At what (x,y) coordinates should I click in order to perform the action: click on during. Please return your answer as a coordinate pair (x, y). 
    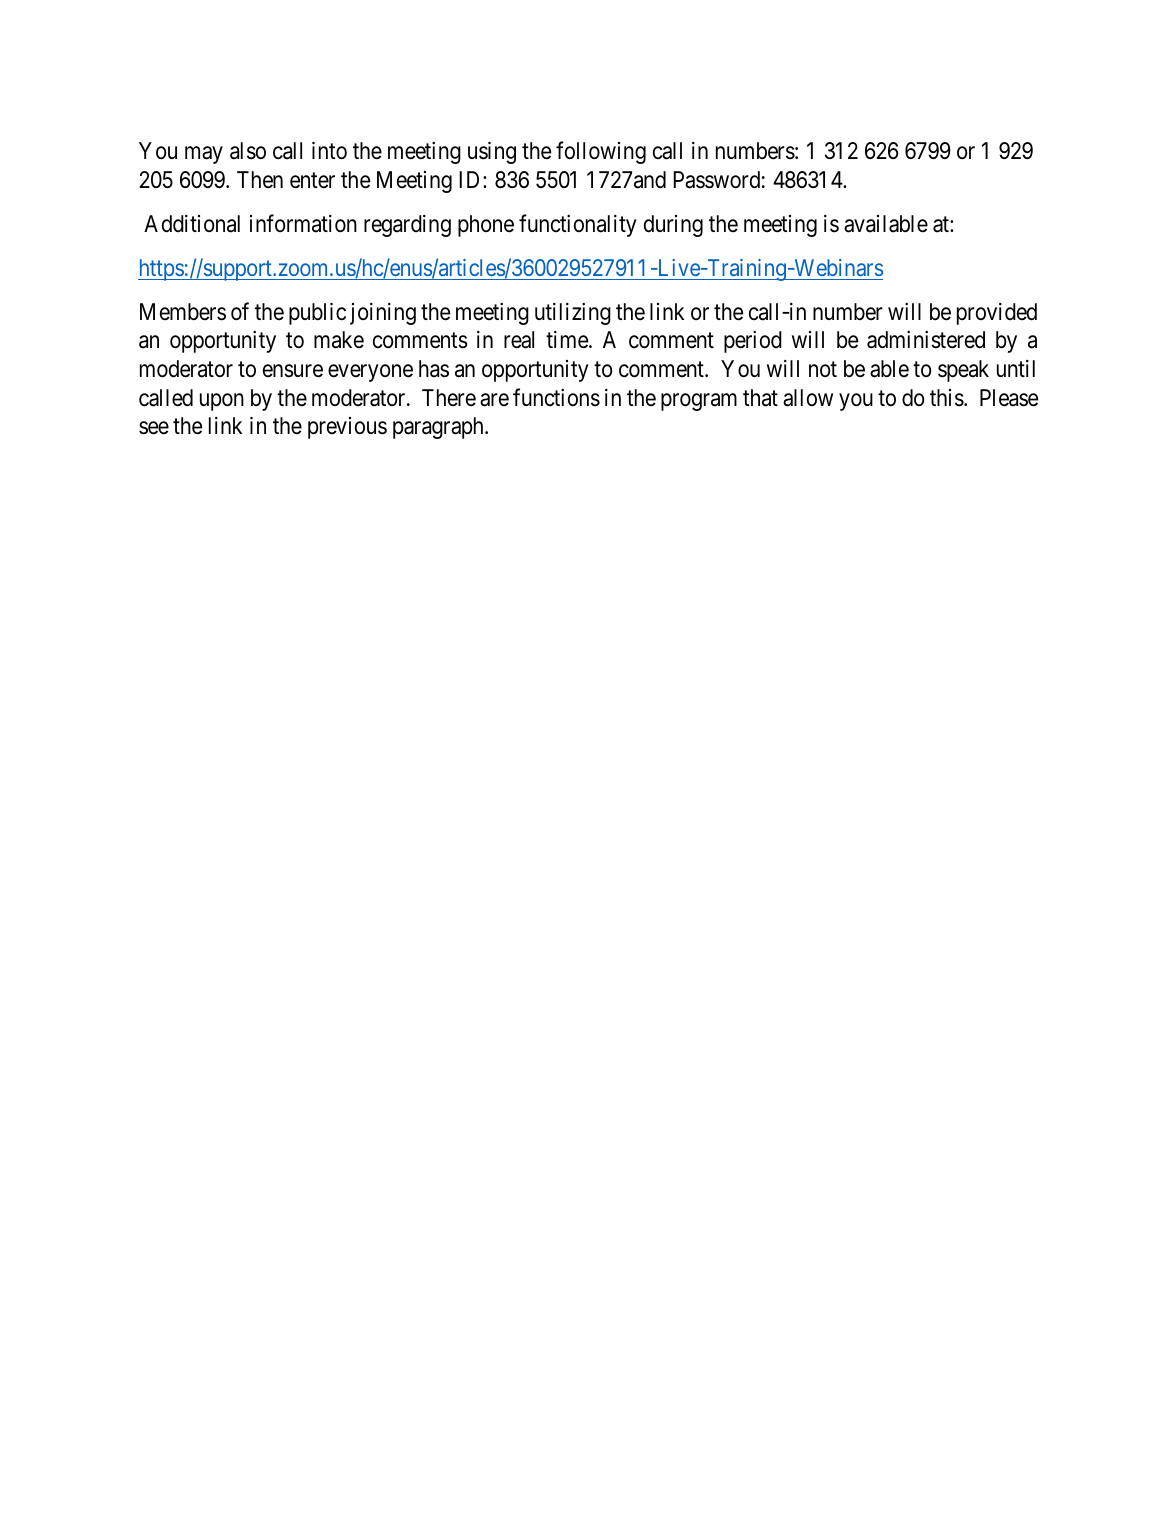
    Looking at the image, I should click on (673, 226).
